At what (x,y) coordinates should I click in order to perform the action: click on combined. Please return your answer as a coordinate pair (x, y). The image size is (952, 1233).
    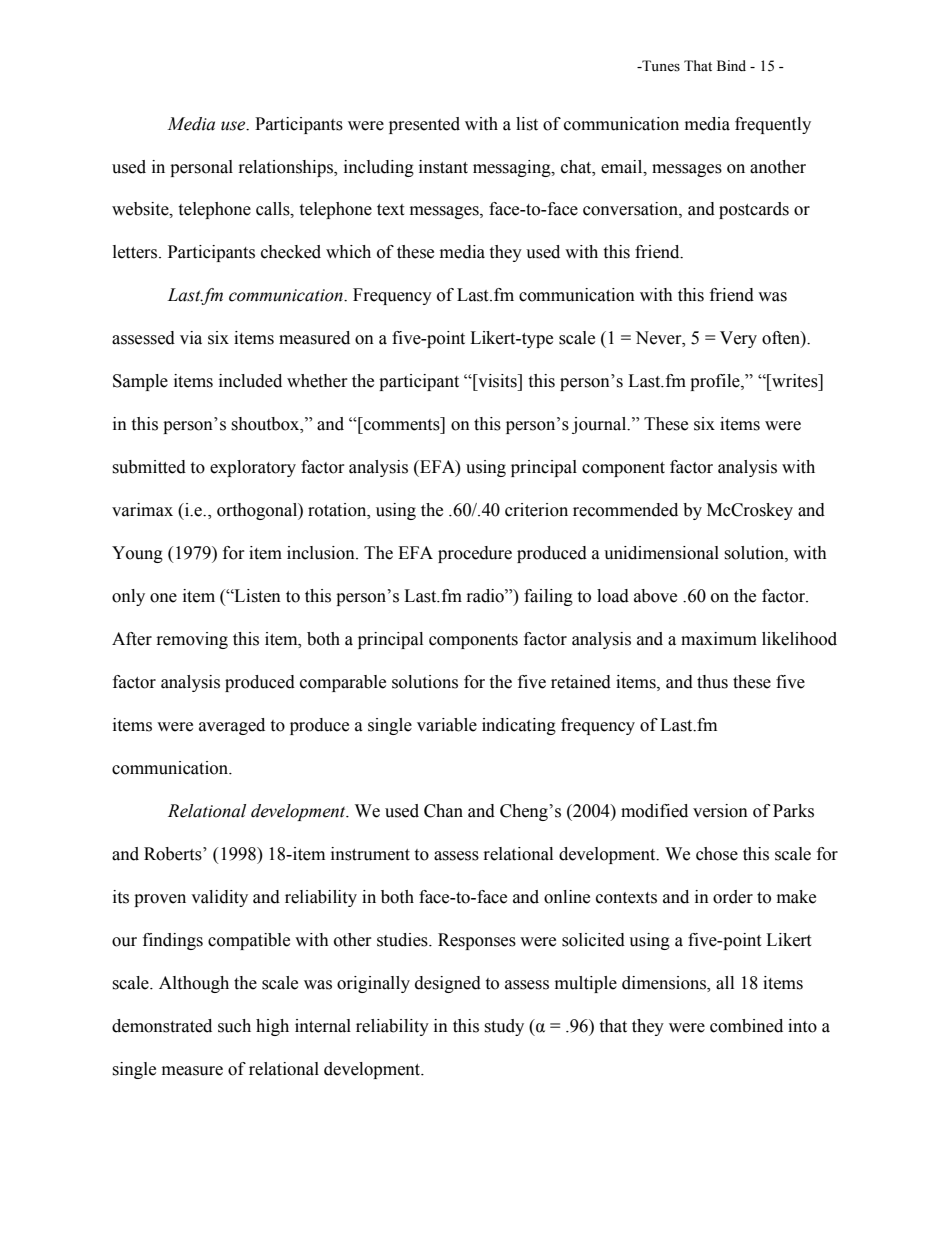
    Looking at the image, I should click on (746, 1026).
